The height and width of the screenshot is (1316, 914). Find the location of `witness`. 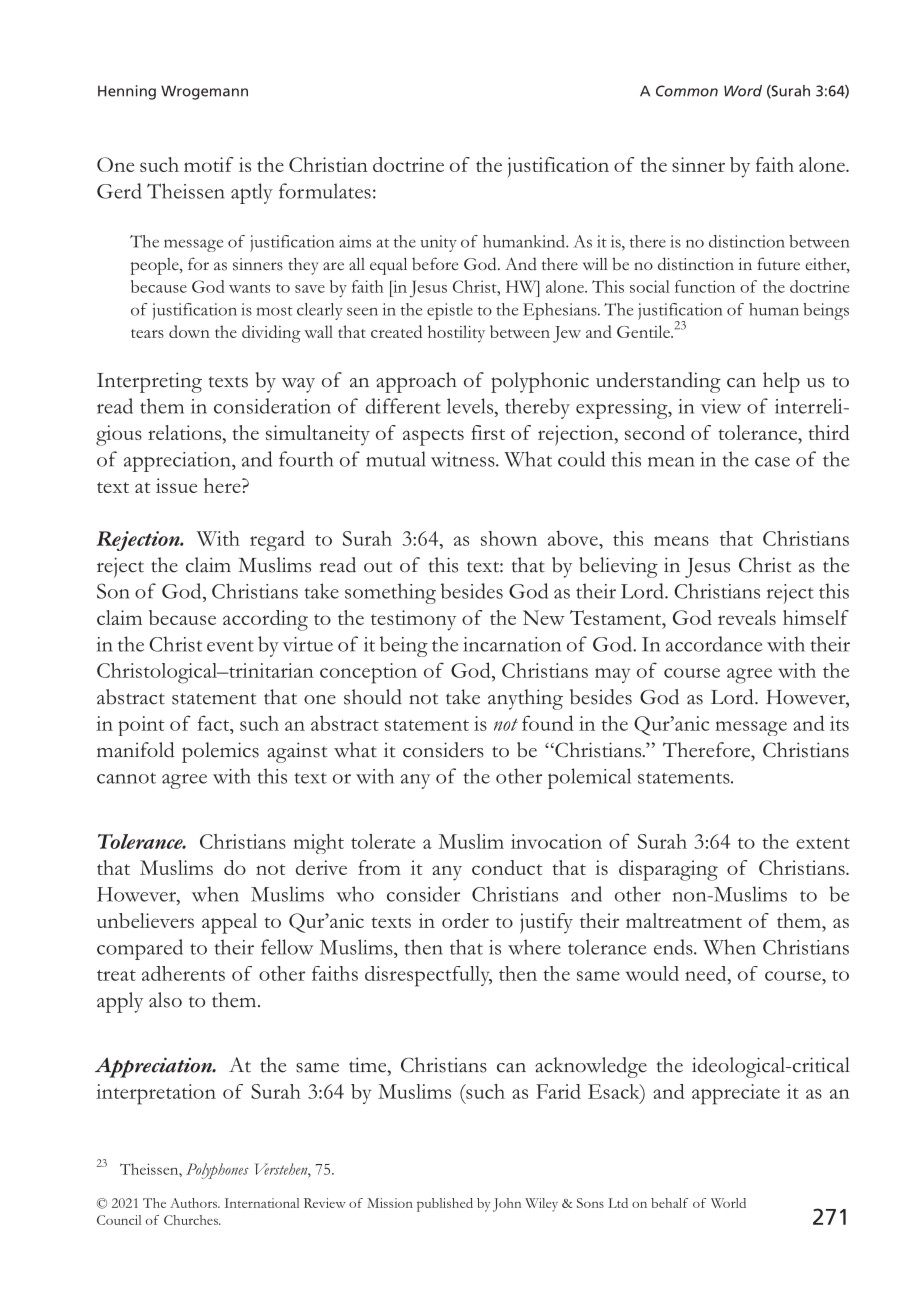

witness is located at coordinates (464, 459).
